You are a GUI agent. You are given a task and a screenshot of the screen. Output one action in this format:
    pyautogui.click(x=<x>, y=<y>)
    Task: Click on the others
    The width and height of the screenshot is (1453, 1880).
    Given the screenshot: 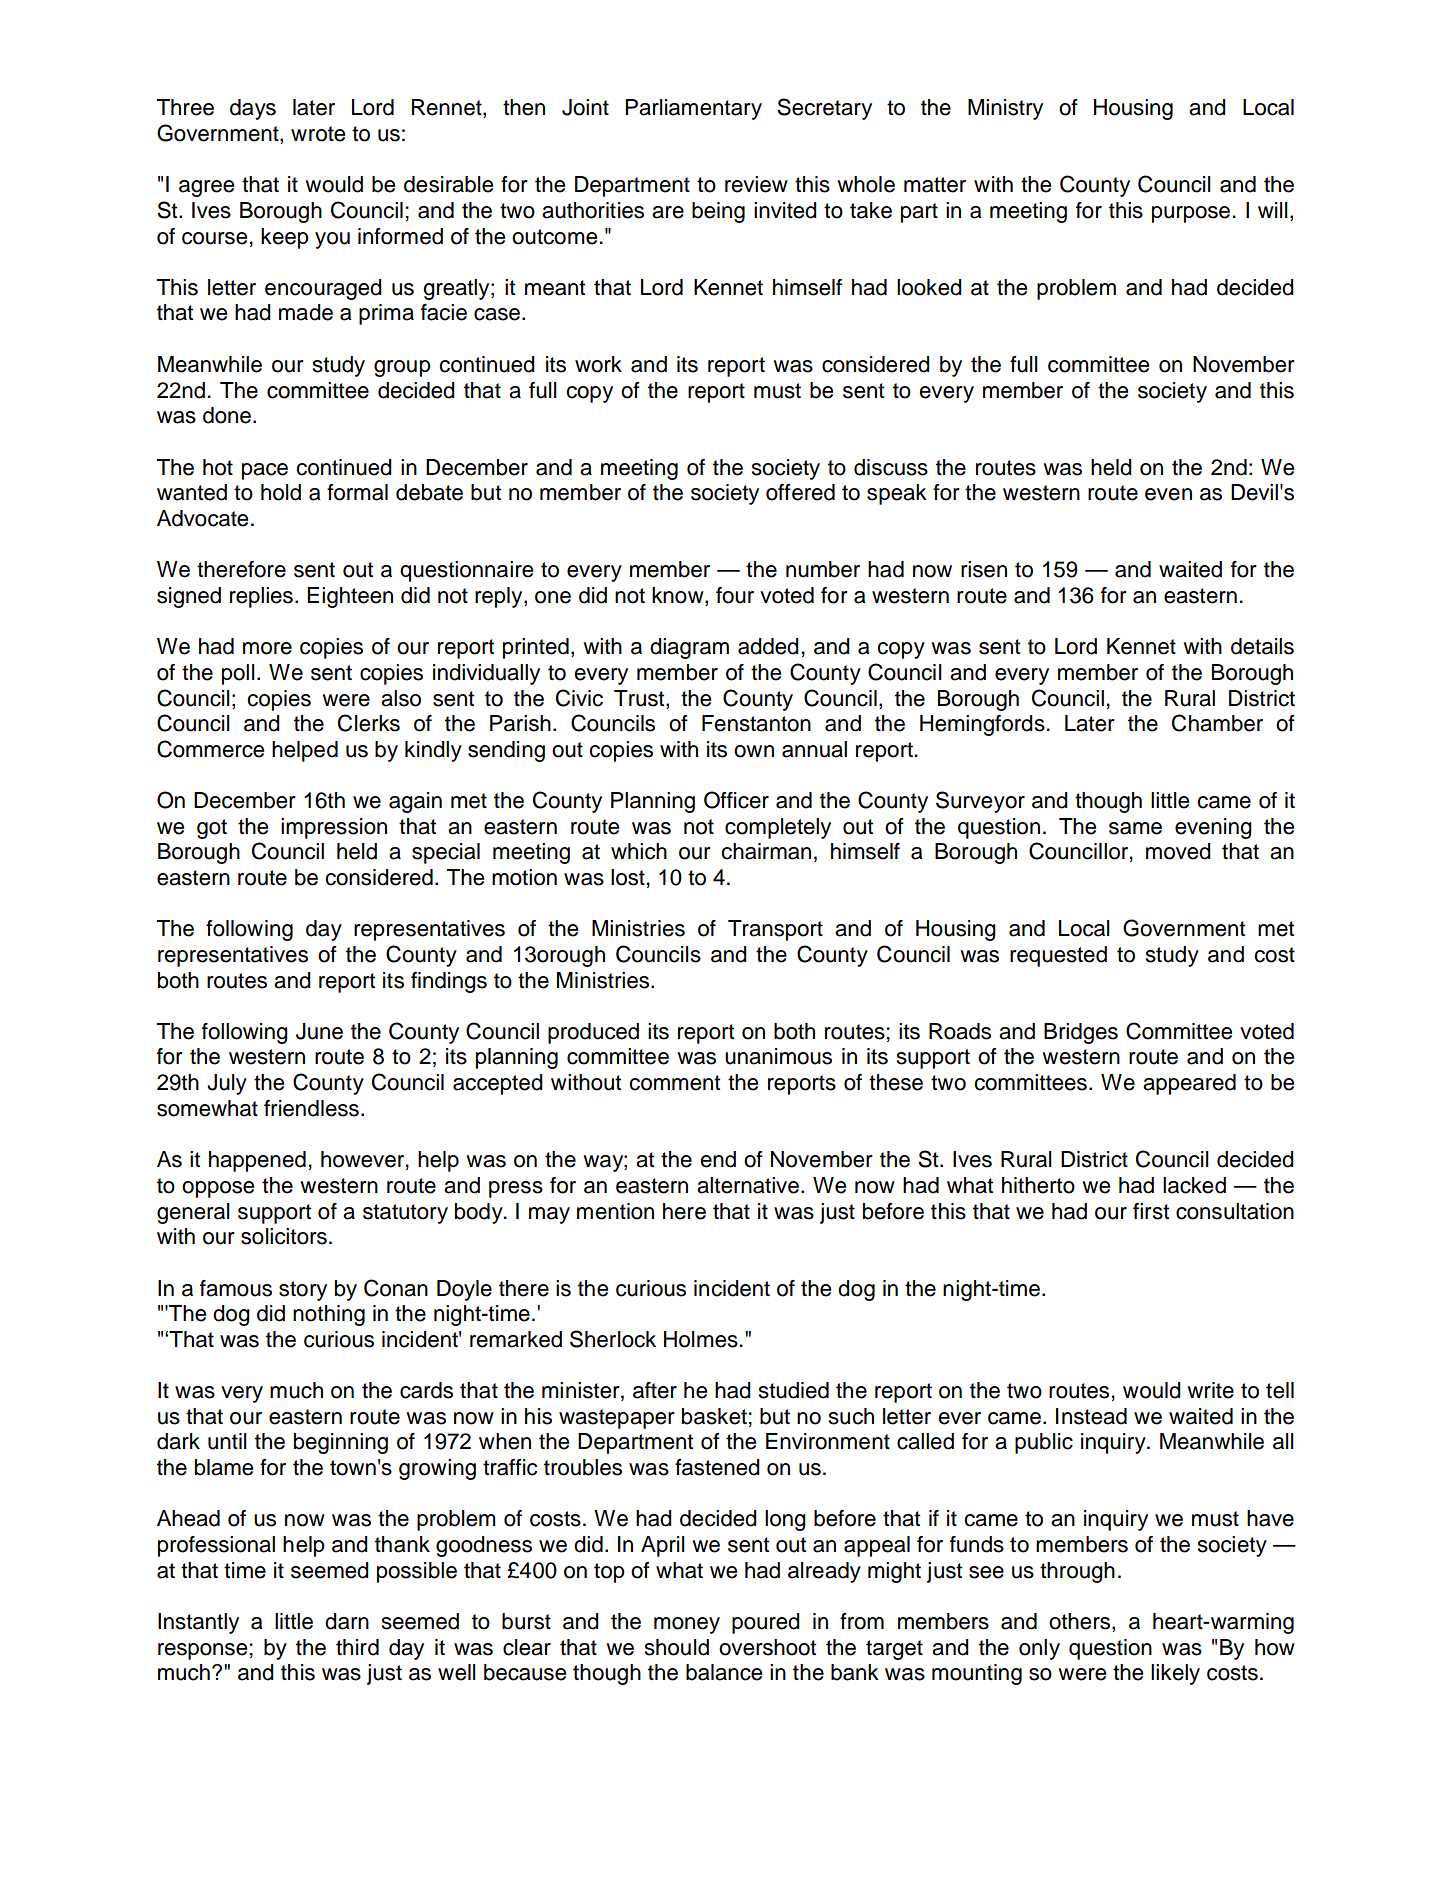 What is the action you would take?
    pyautogui.click(x=1081, y=1622)
